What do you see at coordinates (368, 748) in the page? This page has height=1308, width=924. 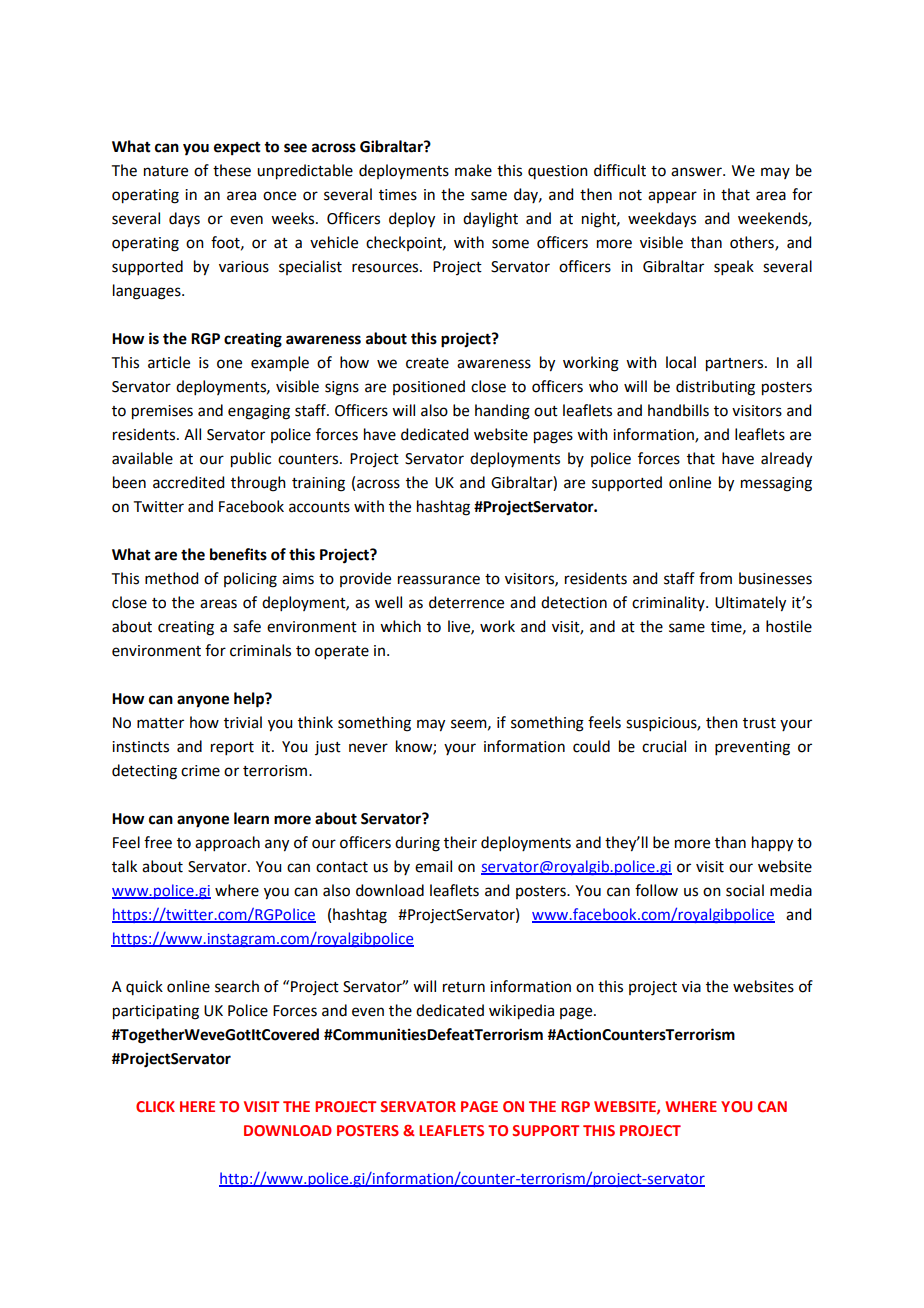 I see `never` at bounding box center [368, 748].
